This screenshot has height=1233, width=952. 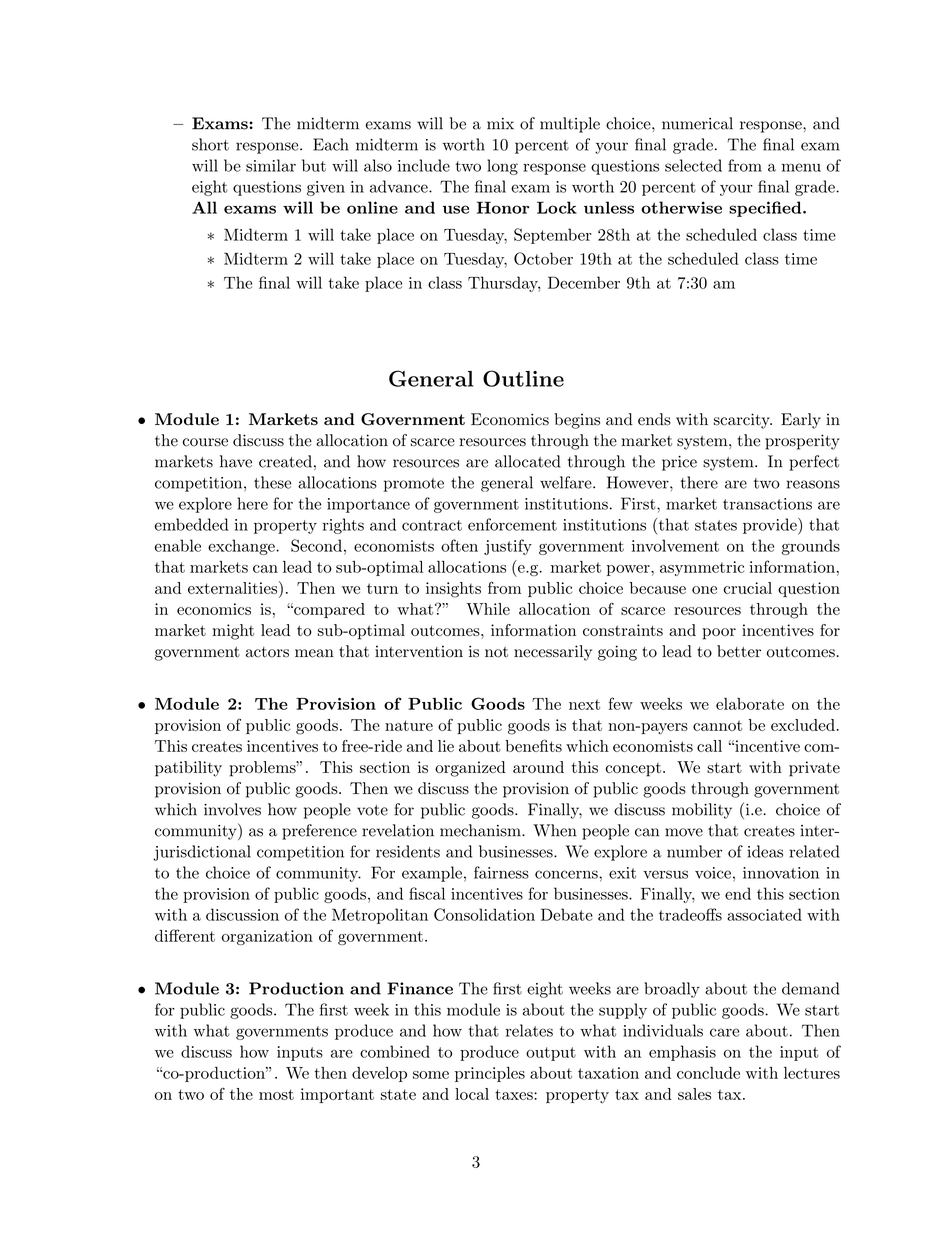 What do you see at coordinates (693, 165) in the screenshot?
I see `selected` at bounding box center [693, 165].
